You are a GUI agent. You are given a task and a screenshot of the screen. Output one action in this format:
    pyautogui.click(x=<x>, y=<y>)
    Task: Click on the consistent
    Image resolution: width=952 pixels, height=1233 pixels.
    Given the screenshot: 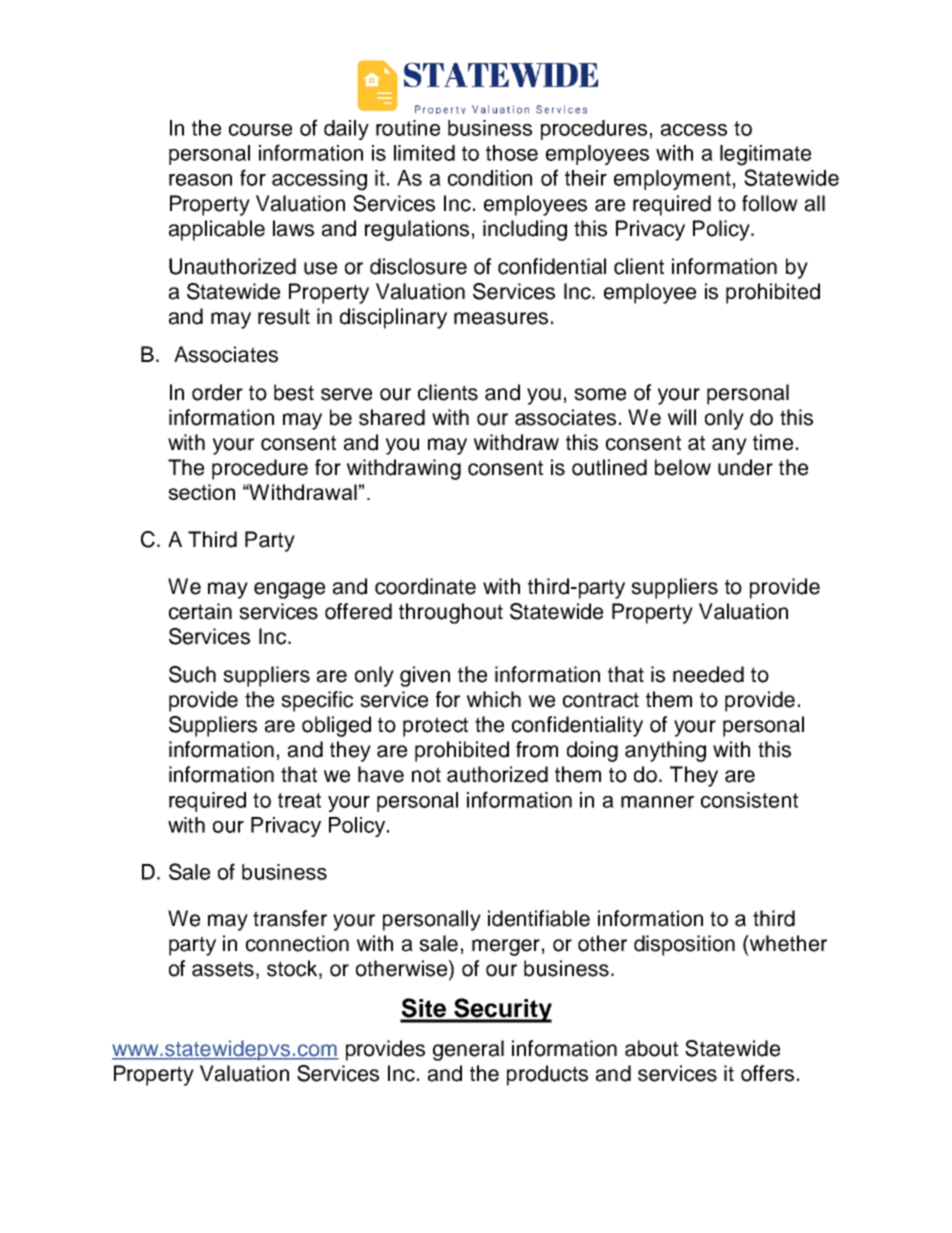 What is the action you would take?
    pyautogui.click(x=749, y=800)
